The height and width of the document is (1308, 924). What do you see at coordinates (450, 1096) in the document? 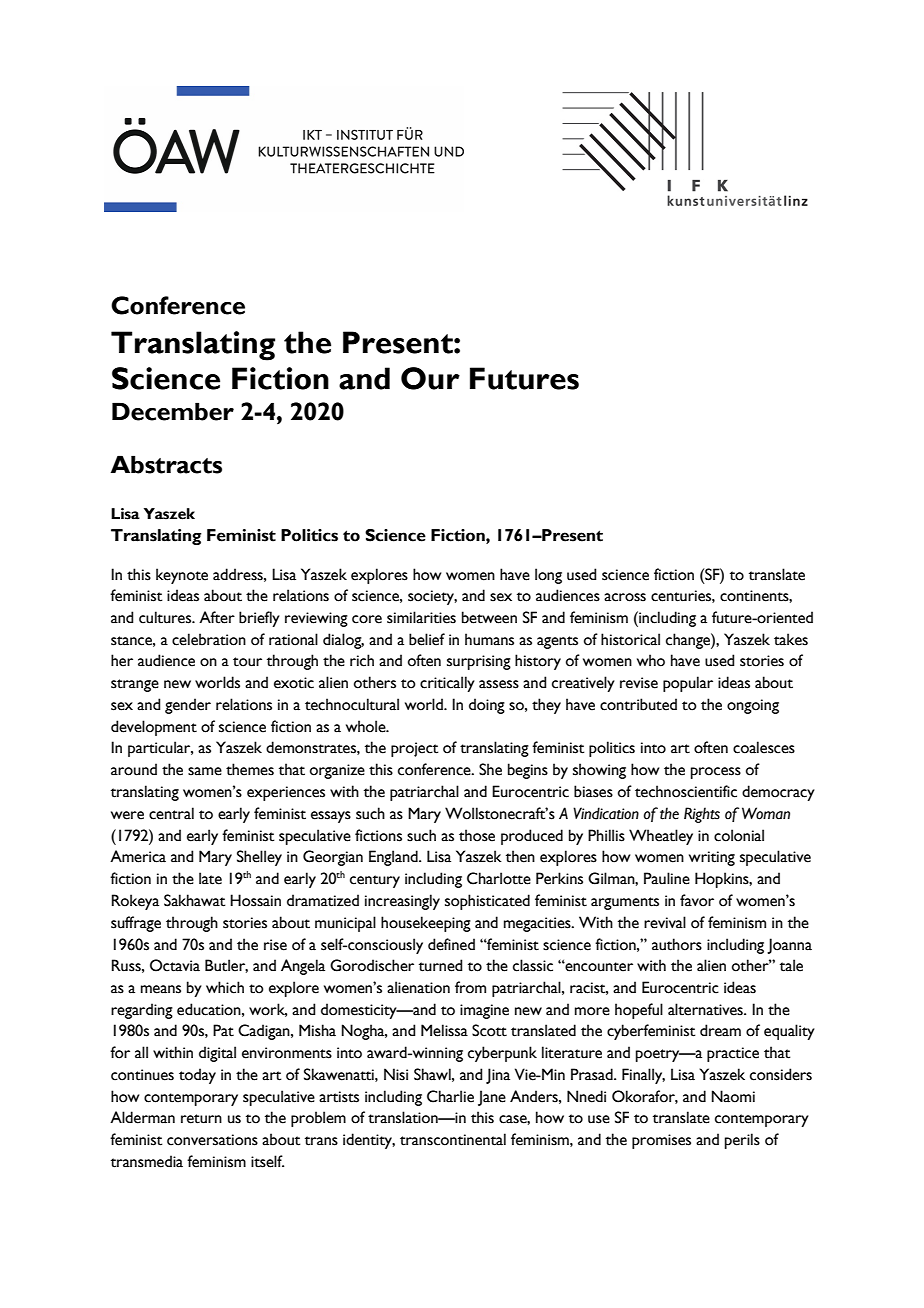
I see `Charlie` at bounding box center [450, 1096].
